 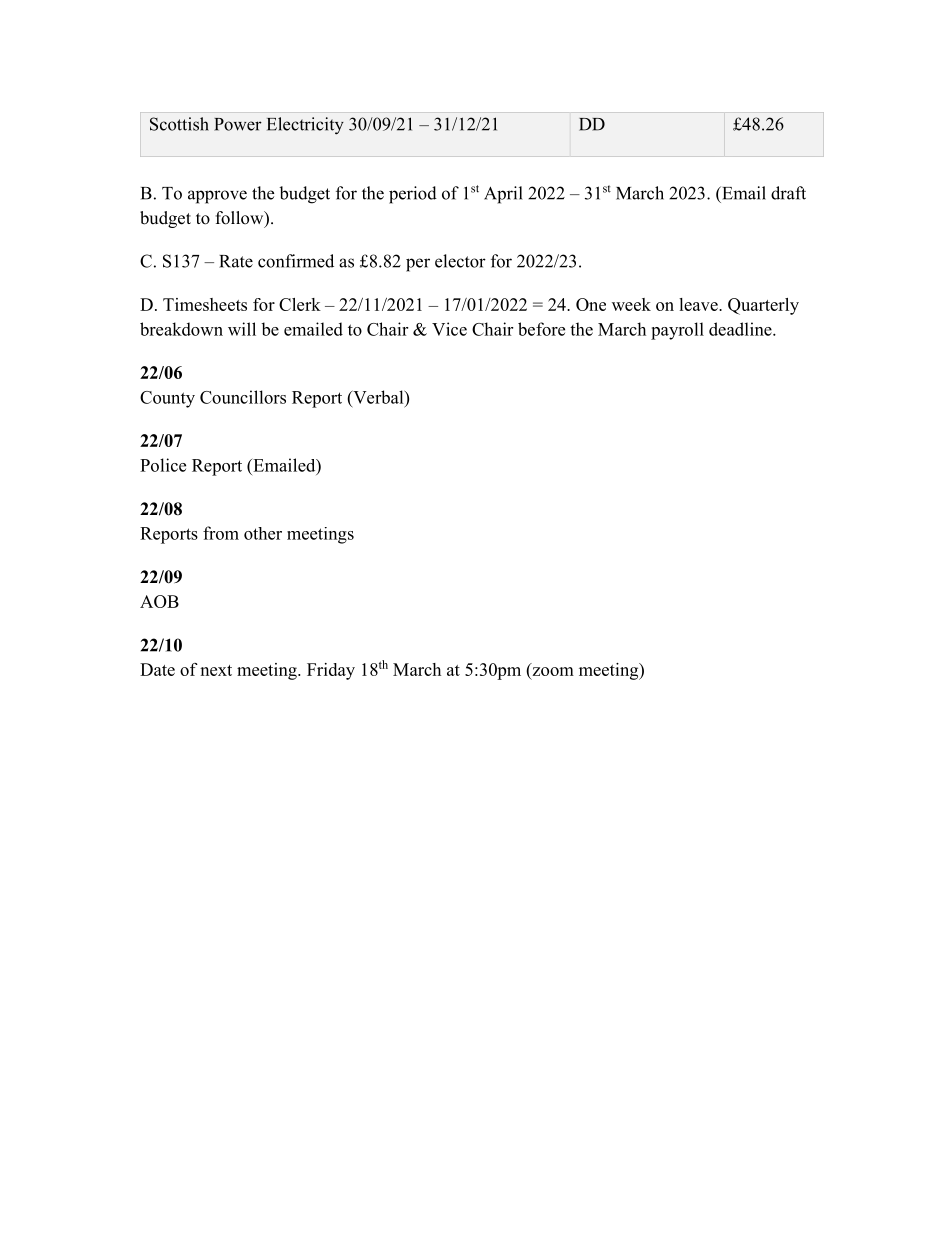 I want to click on Timesheets, so click(x=205, y=304).
